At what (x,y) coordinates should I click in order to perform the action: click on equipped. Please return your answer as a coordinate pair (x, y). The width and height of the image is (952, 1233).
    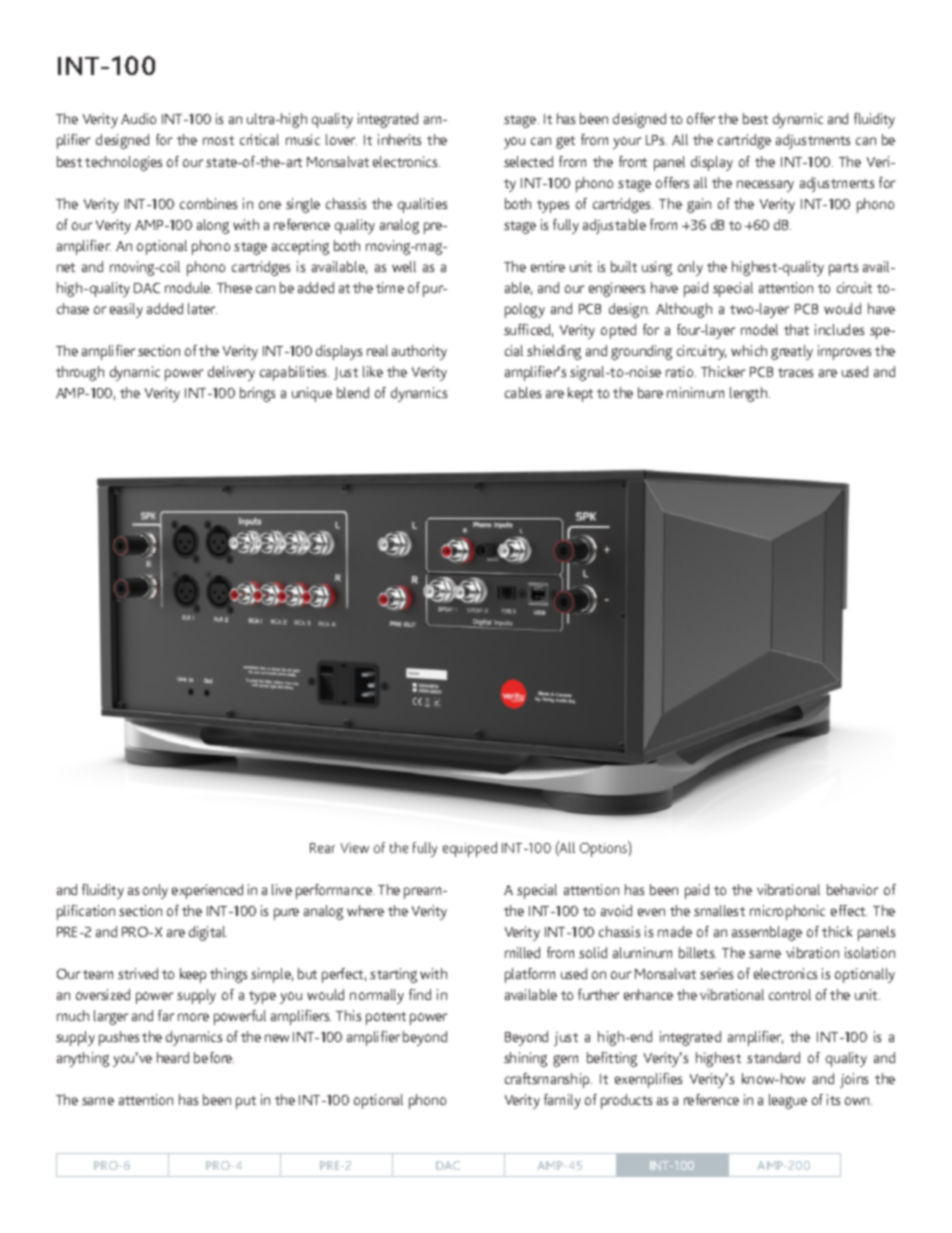
    Looking at the image, I should click on (470, 849).
